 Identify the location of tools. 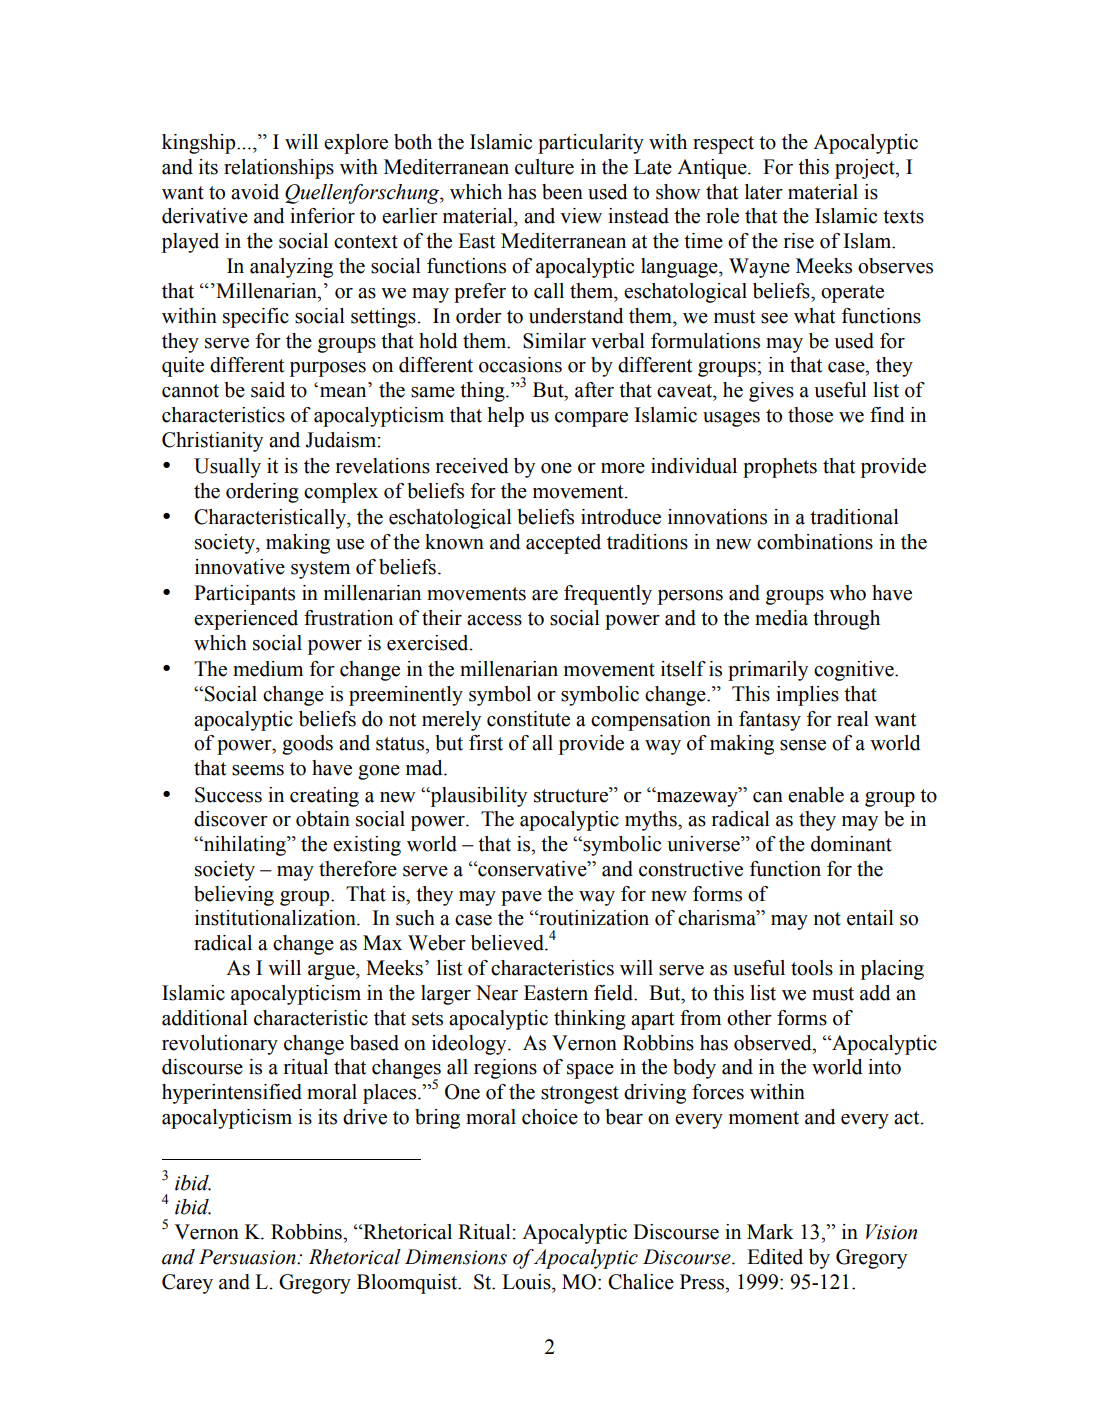
(812, 968).
